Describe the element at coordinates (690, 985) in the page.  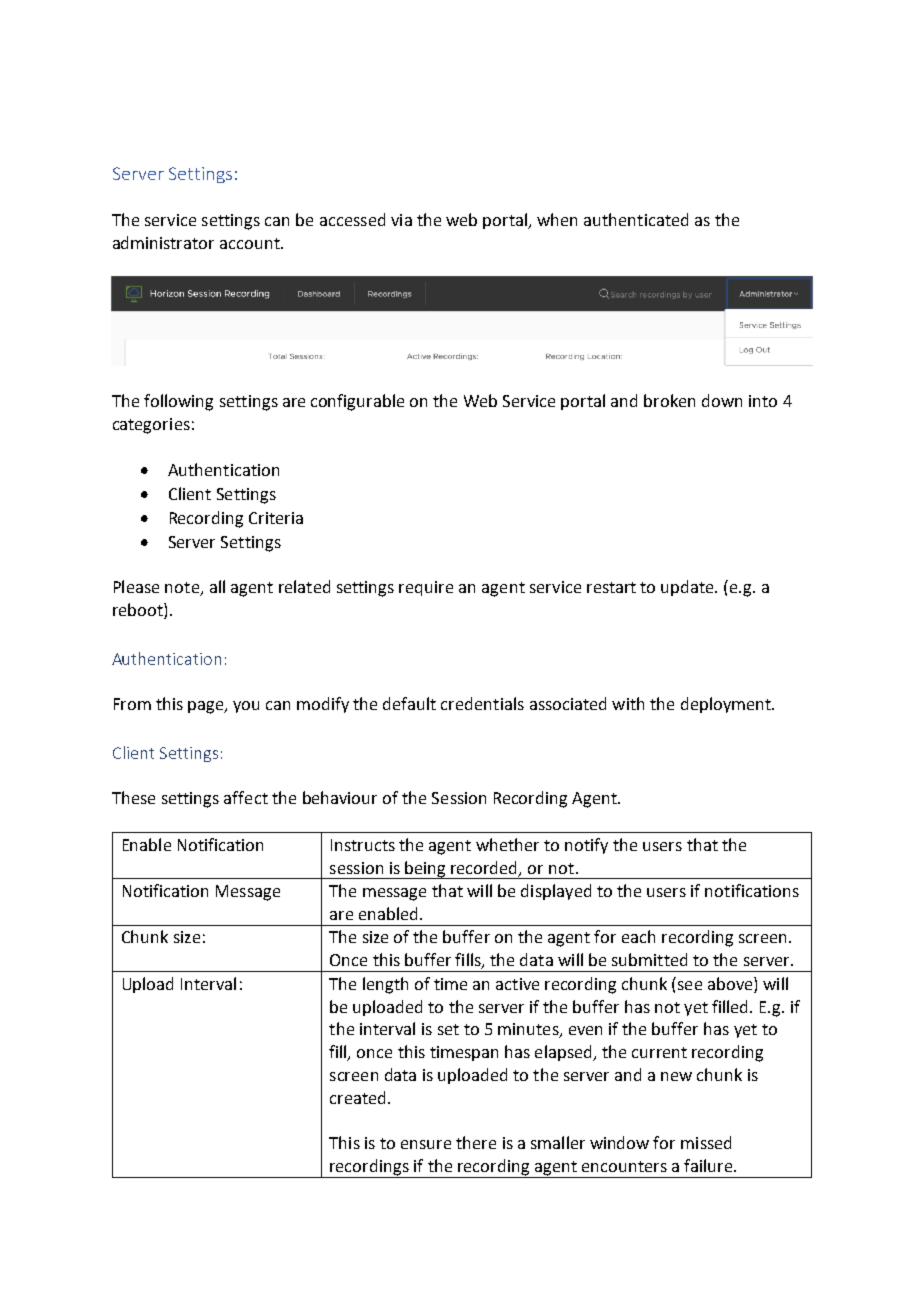
I see `see` at that location.
